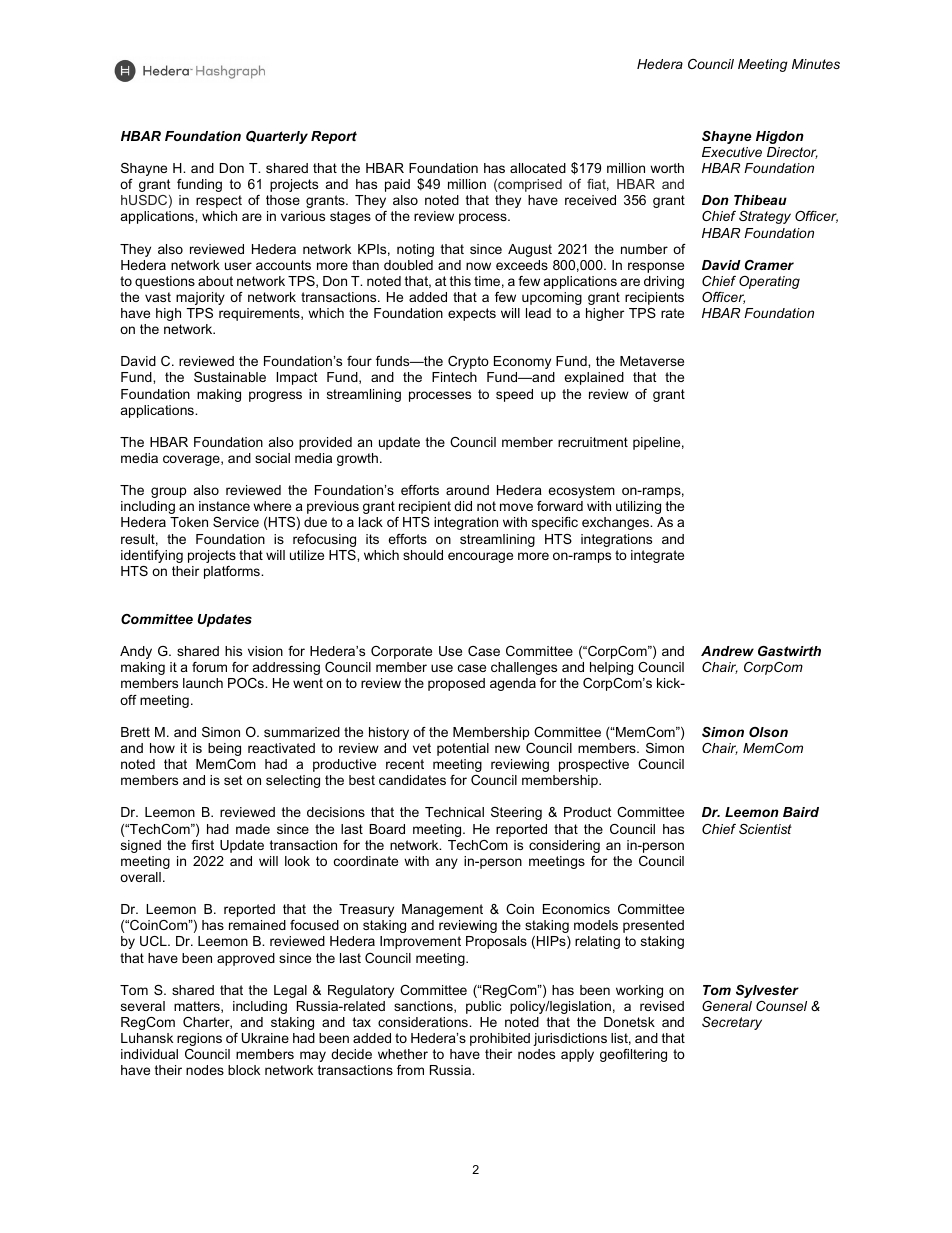 The height and width of the screenshot is (1233, 952). I want to click on Higdon, so click(780, 137).
